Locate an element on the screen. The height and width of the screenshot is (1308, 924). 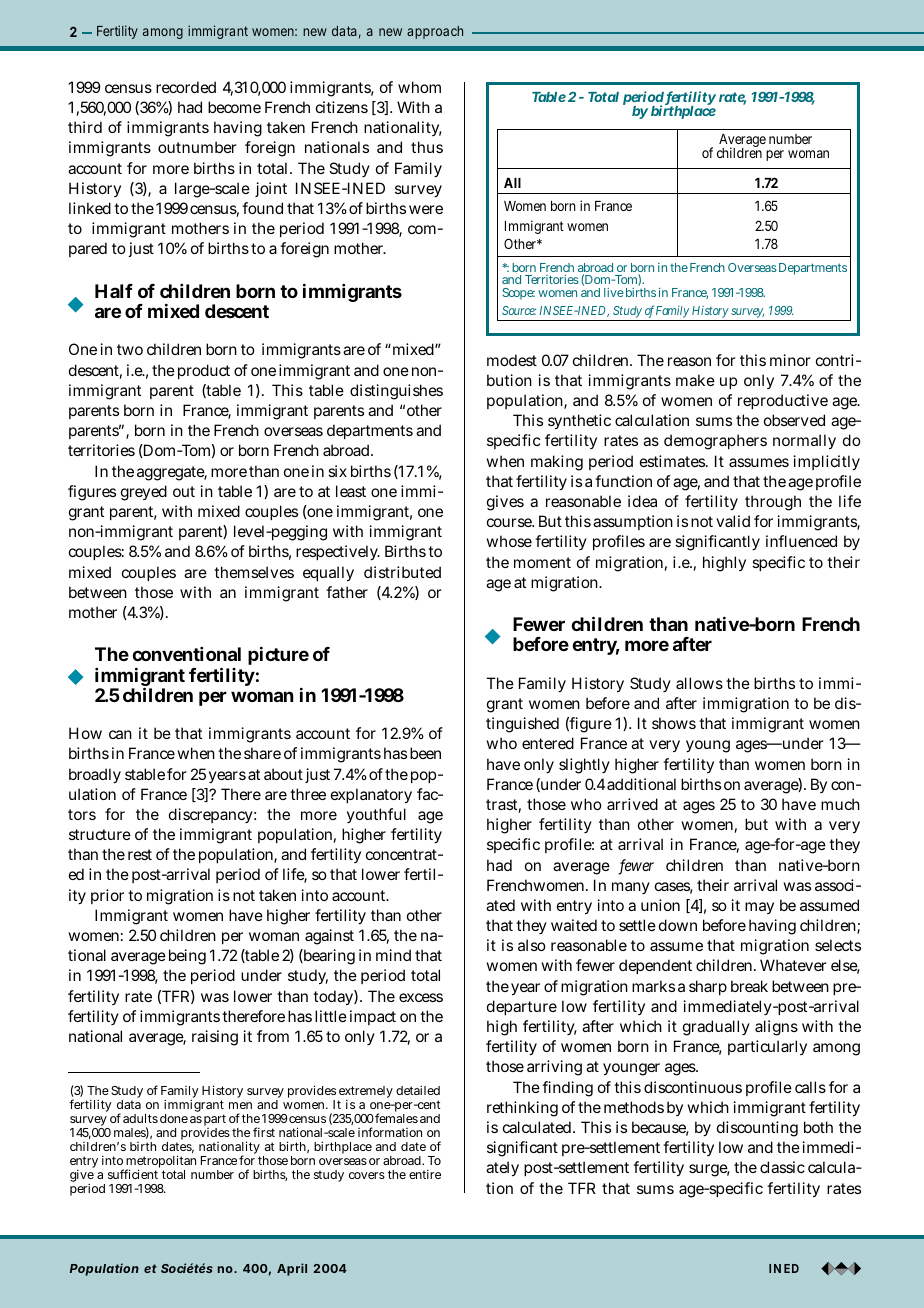
recorded is located at coordinates (186, 87).
